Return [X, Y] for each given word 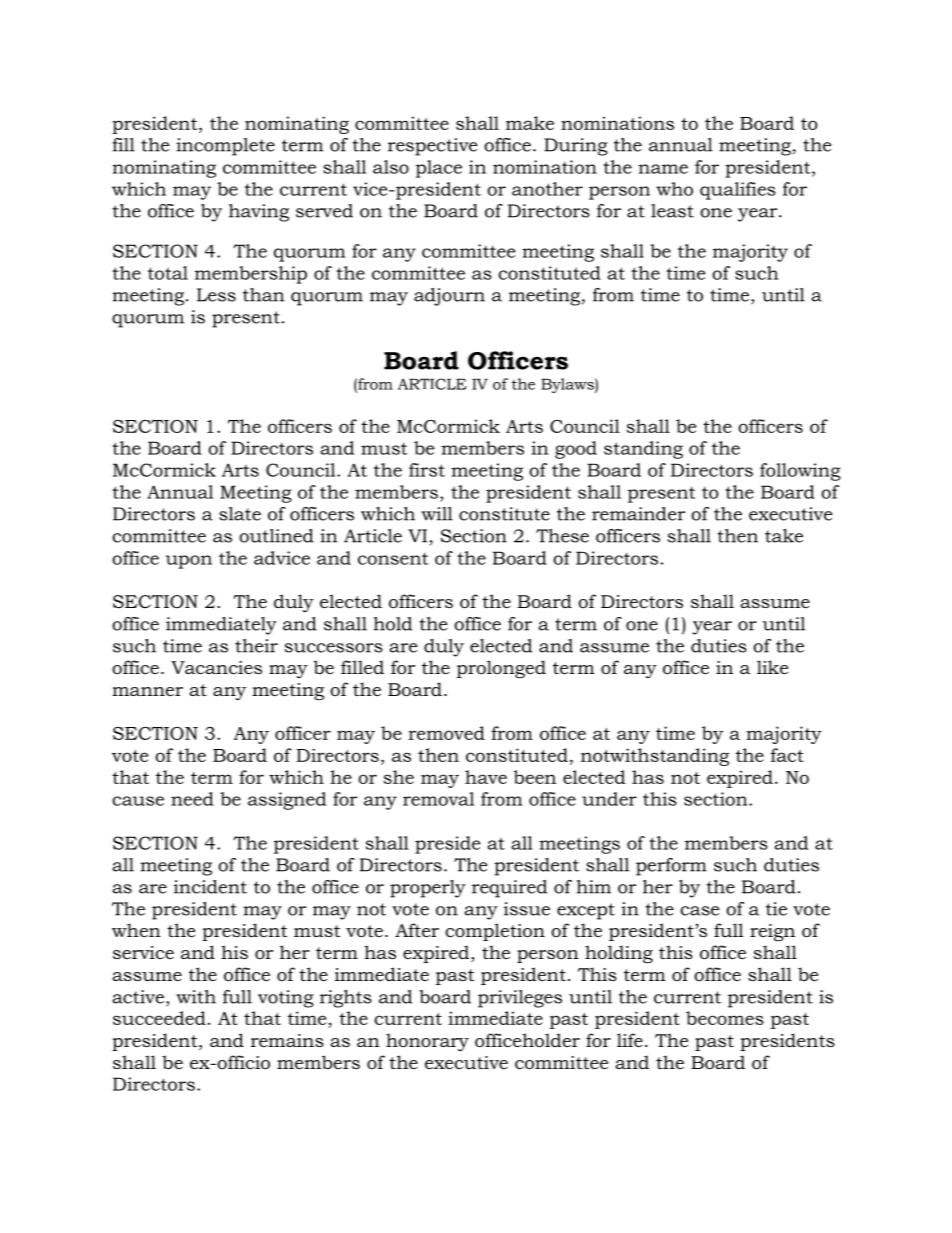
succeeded [159, 1018]
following [800, 472]
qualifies [738, 191]
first [427, 470]
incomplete [225, 147]
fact [787, 755]
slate [240, 514]
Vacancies [216, 668]
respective [433, 147]
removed [446, 733]
